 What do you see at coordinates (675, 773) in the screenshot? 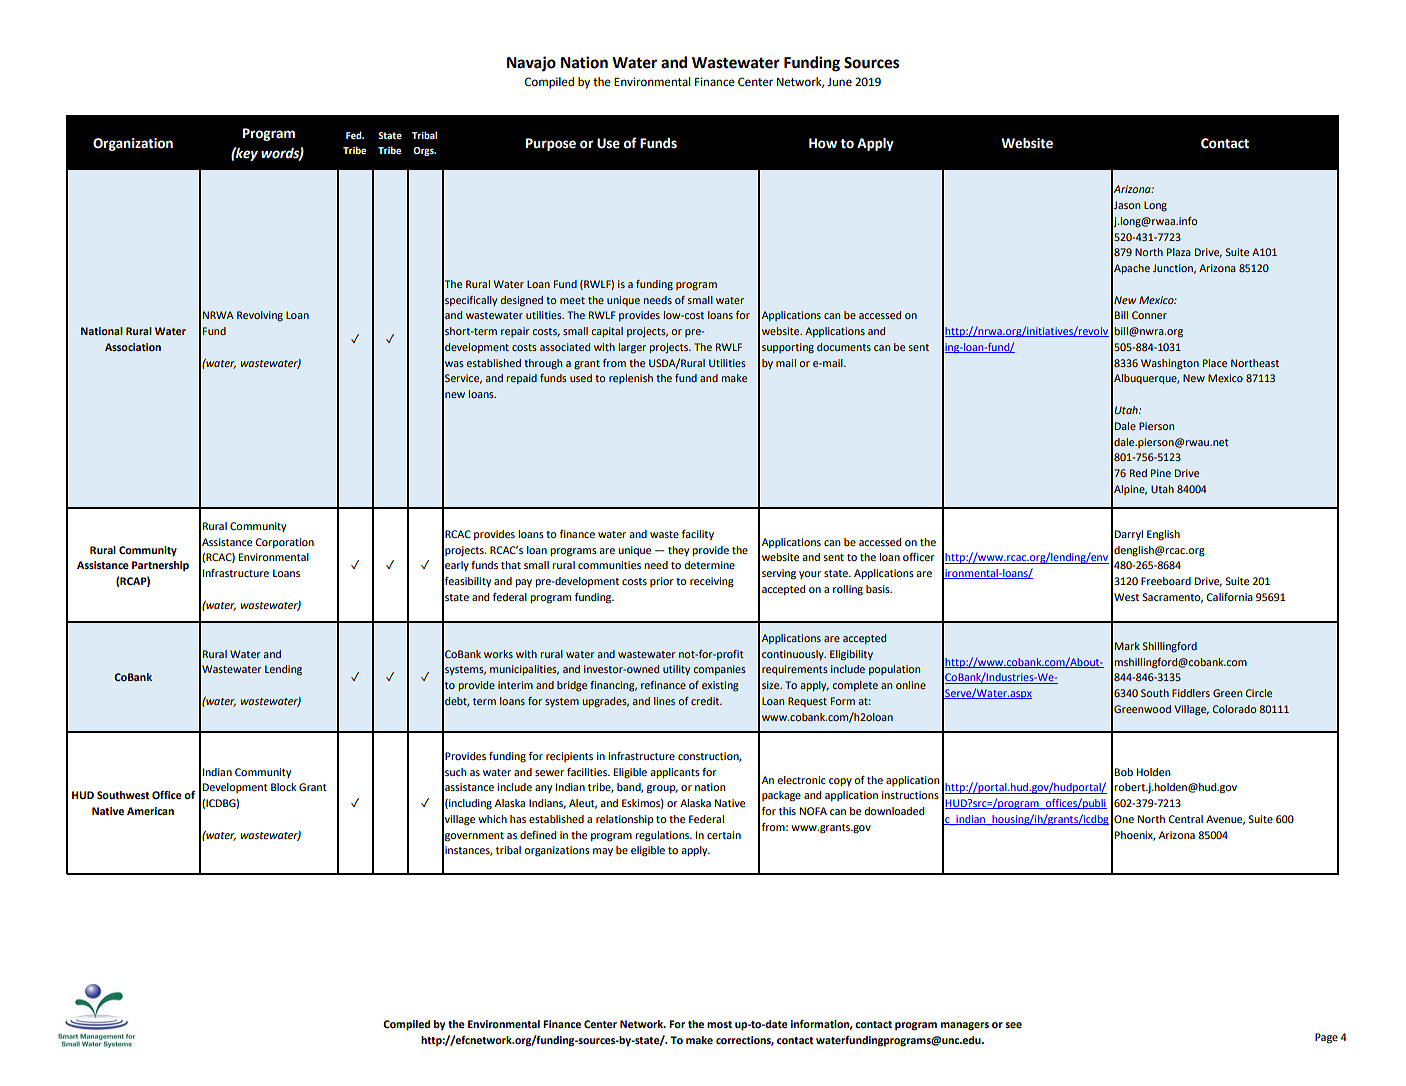
I see `applicants` at bounding box center [675, 773].
